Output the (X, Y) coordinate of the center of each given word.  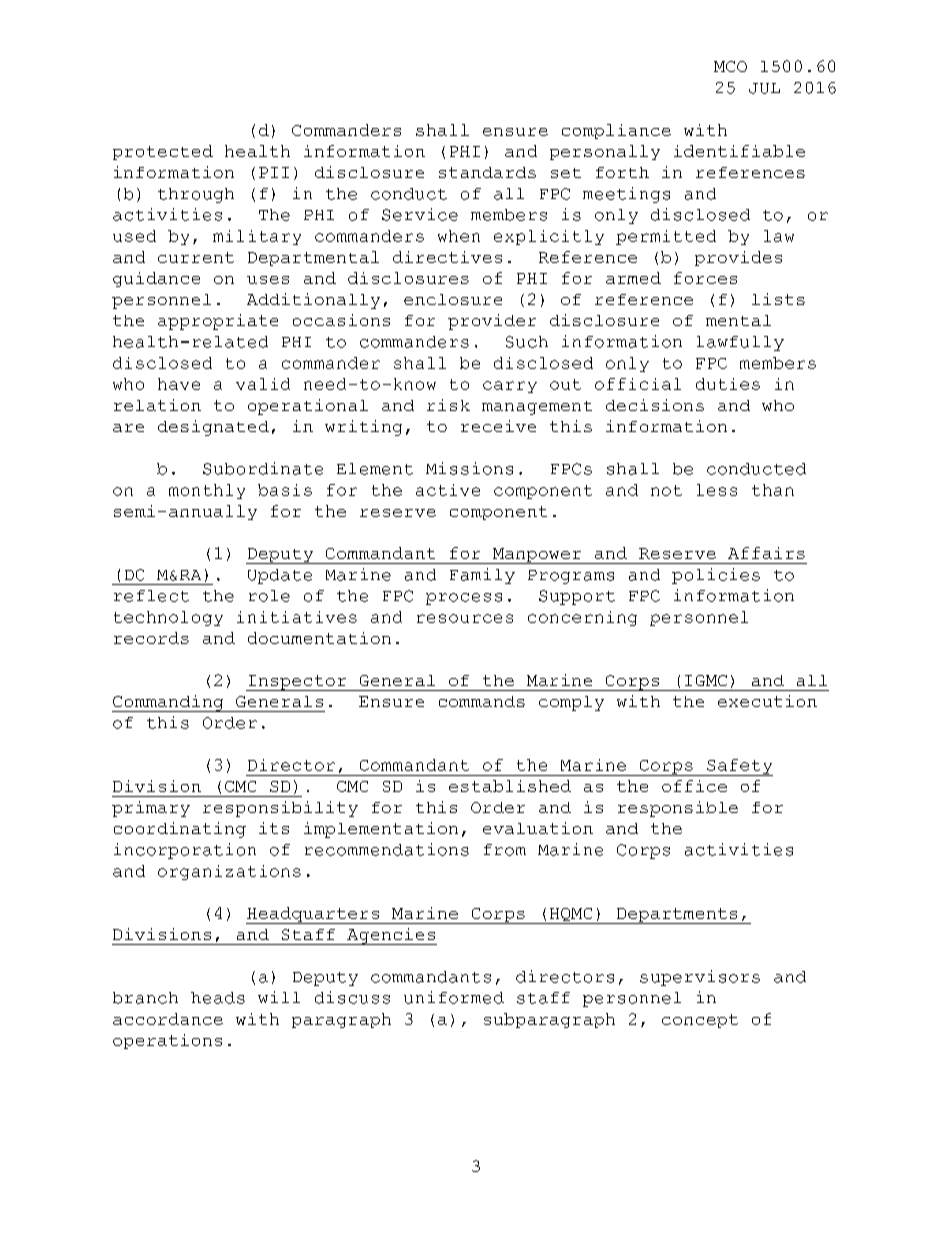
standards (487, 172)
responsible (678, 809)
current (196, 257)
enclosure (453, 299)
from (505, 850)
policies (716, 576)
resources (465, 618)
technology (168, 618)
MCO (730, 66)
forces (705, 278)
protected (163, 152)
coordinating (180, 830)
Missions (469, 468)
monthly (207, 491)
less (717, 490)
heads (218, 998)
